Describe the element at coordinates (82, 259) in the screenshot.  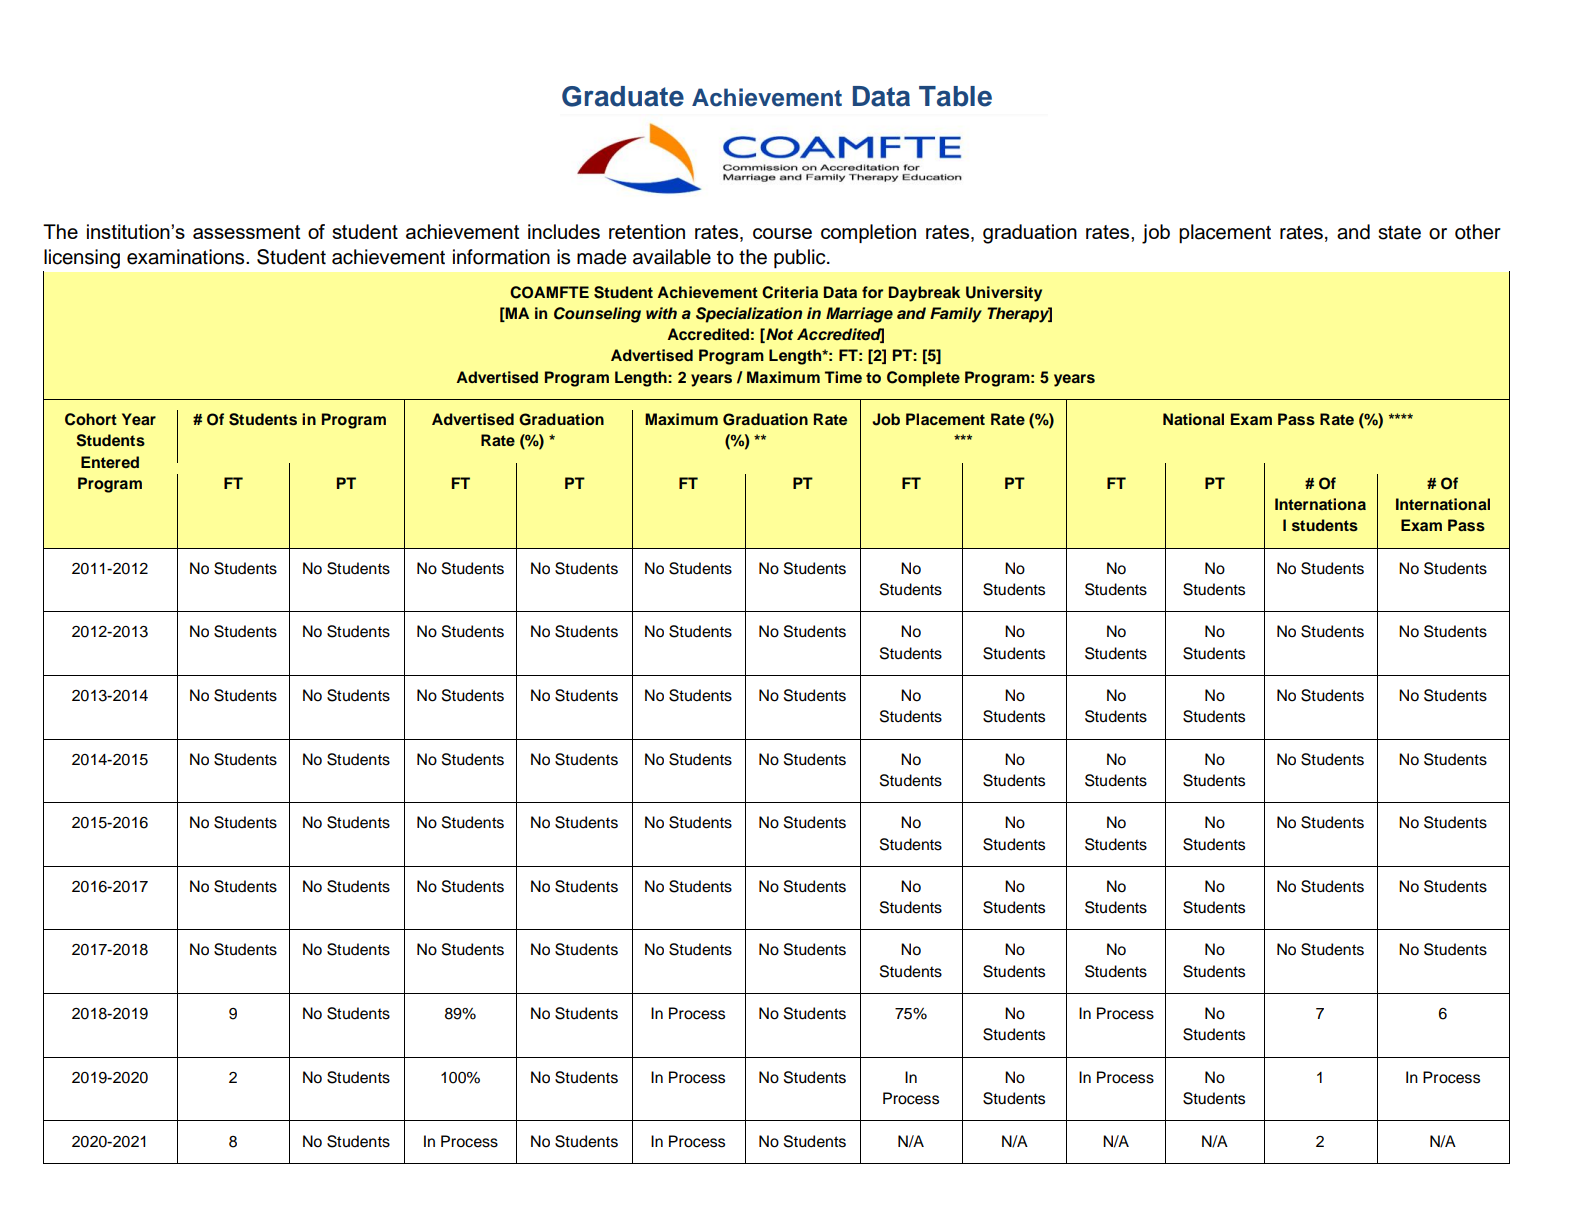
I see `licensing` at that location.
